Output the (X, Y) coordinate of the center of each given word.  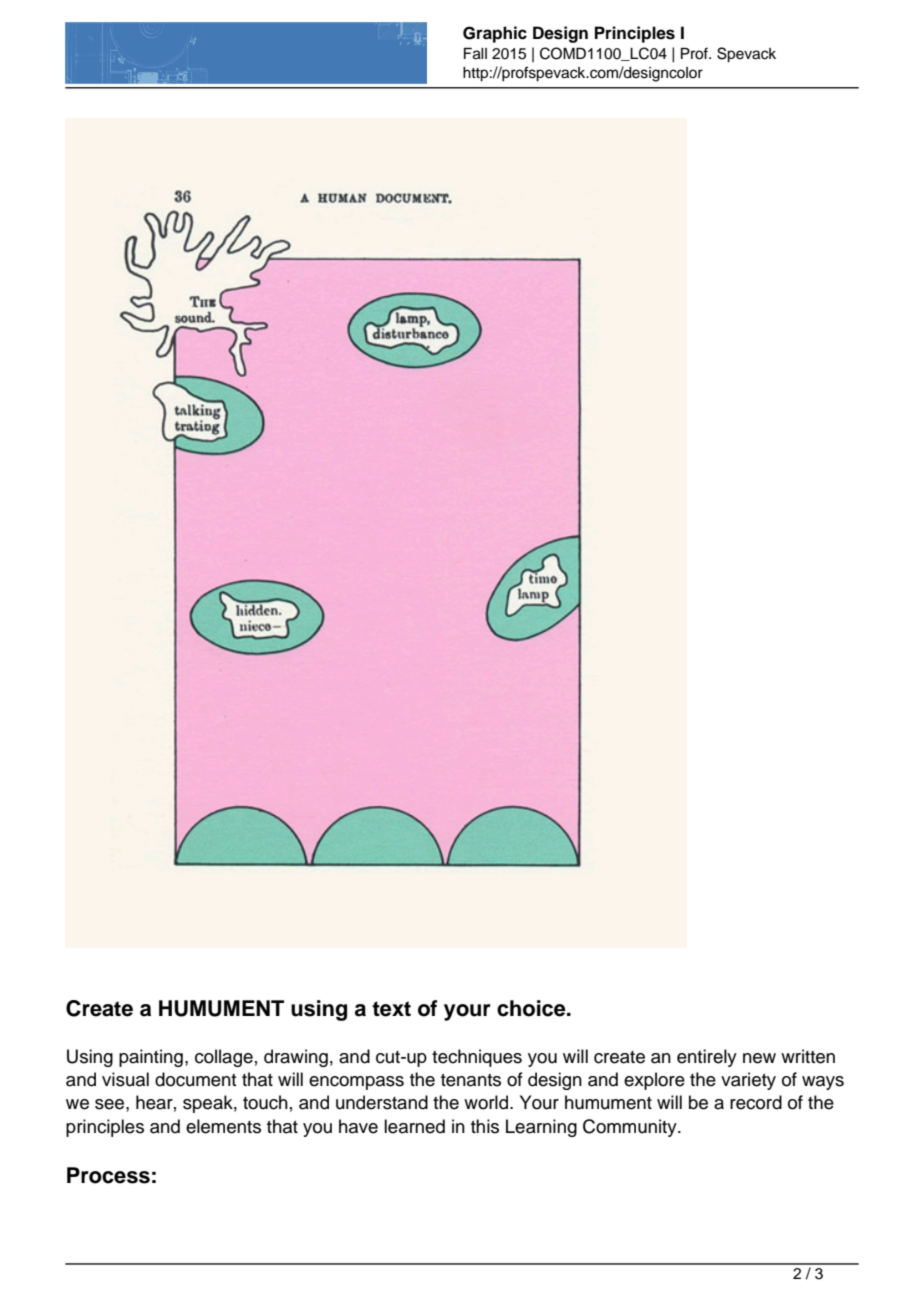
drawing (296, 1058)
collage (224, 1058)
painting (151, 1058)
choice (532, 1008)
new (759, 1058)
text (391, 1009)
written (808, 1056)
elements (223, 1126)
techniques (477, 1058)
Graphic (495, 34)
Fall (475, 54)
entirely (707, 1058)
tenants (471, 1080)
